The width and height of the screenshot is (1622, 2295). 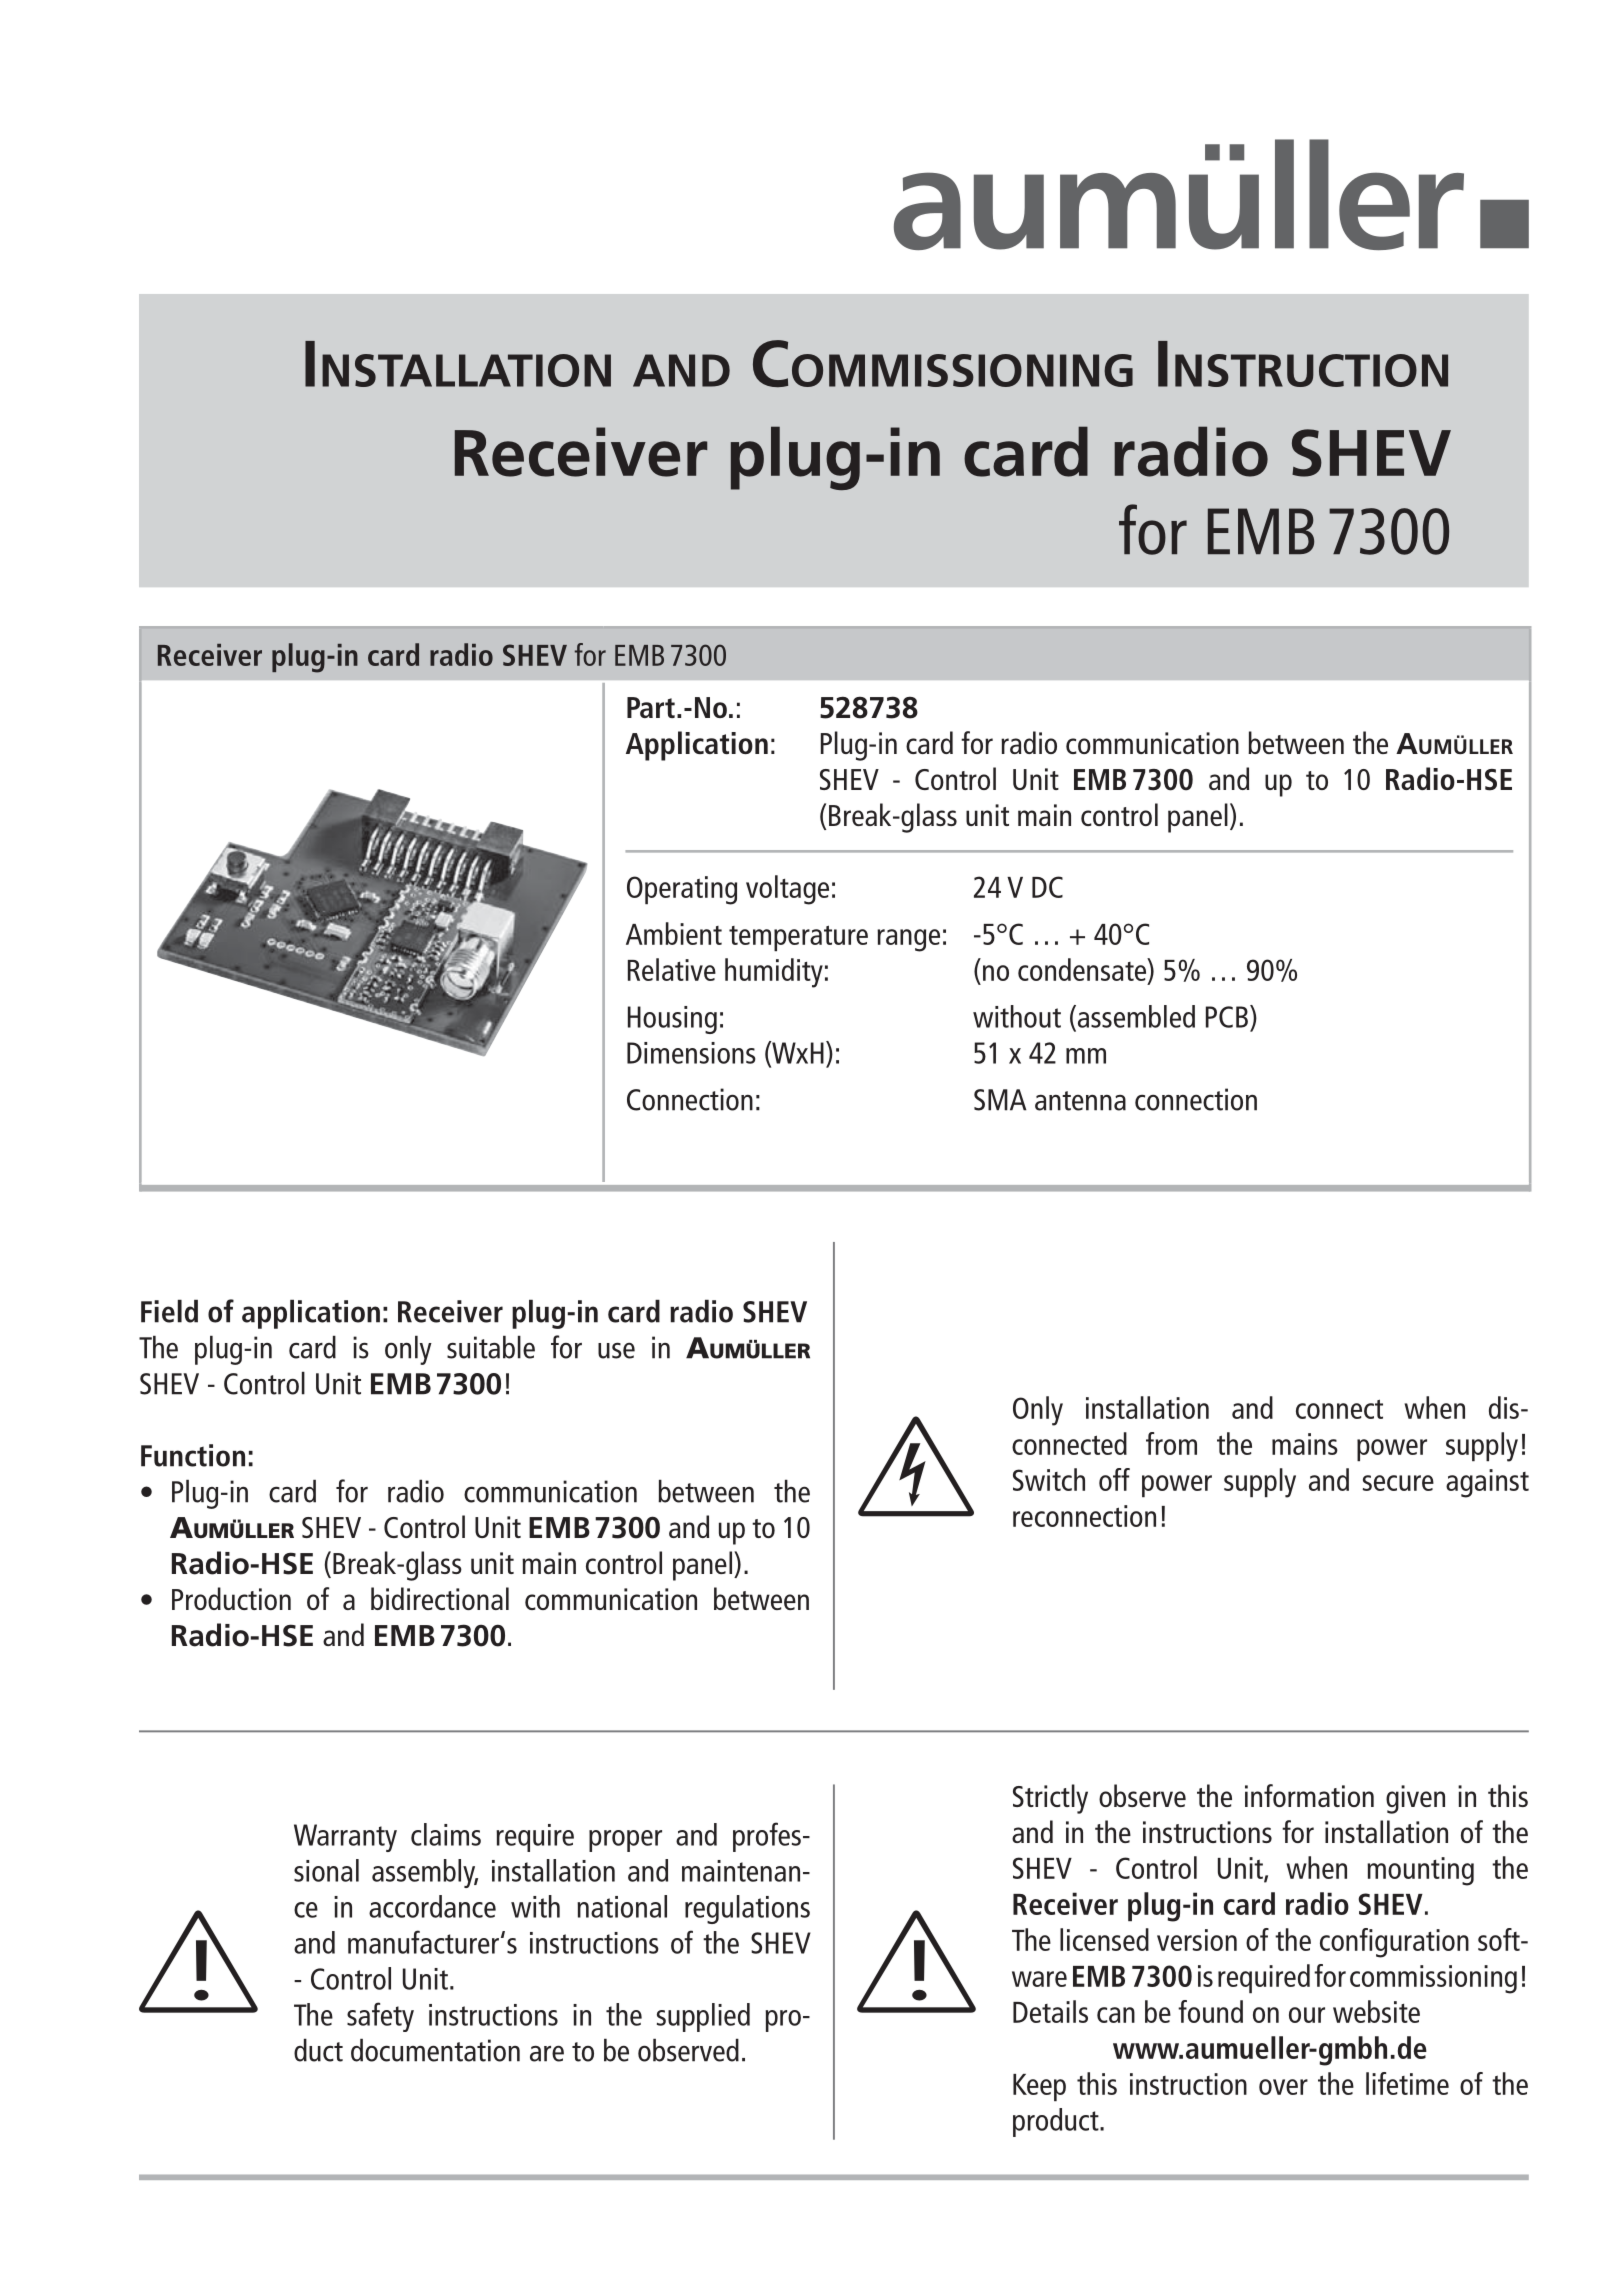 I want to click on Ambient, so click(x=674, y=933).
